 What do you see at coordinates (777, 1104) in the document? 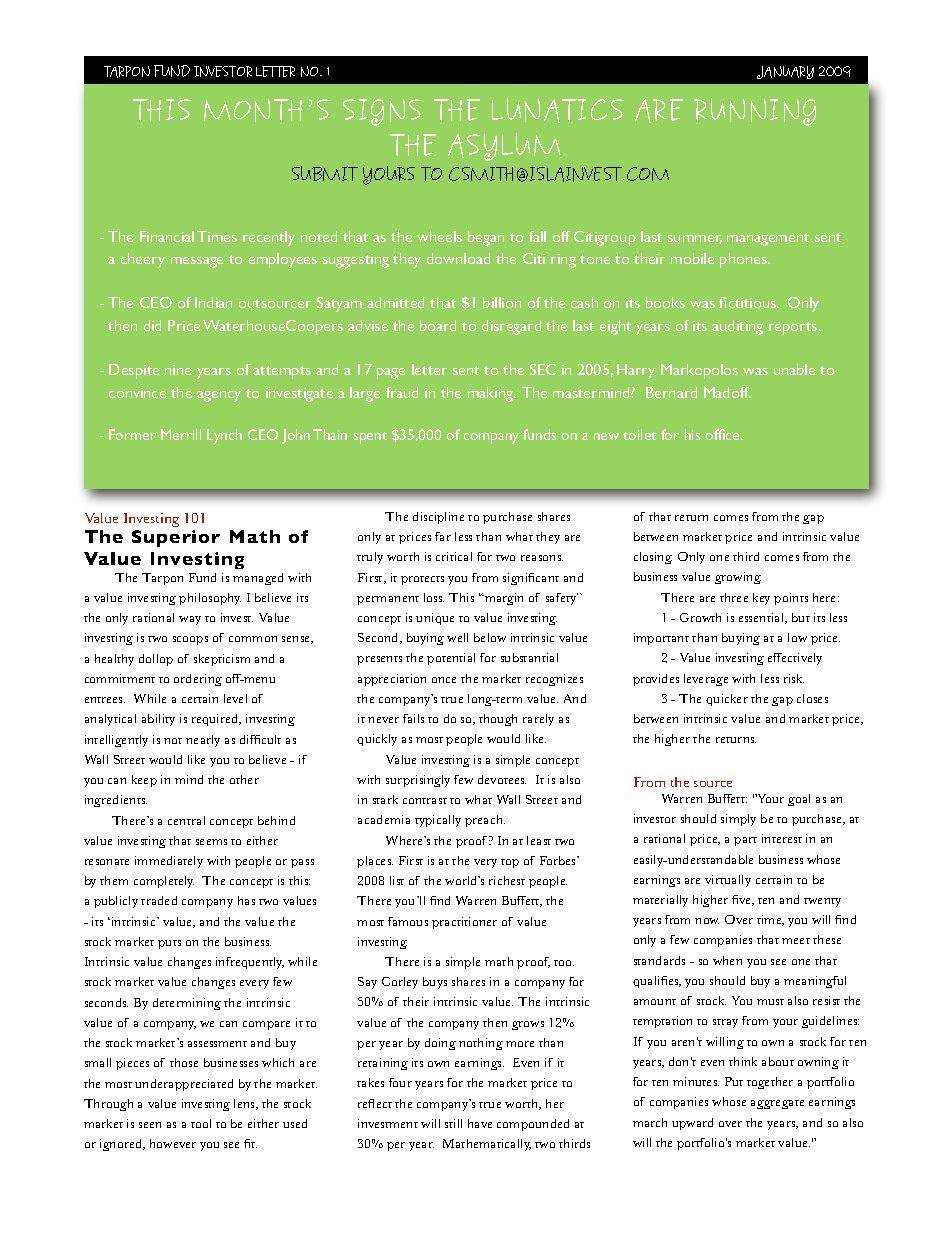
I see `aggregate` at bounding box center [777, 1104].
